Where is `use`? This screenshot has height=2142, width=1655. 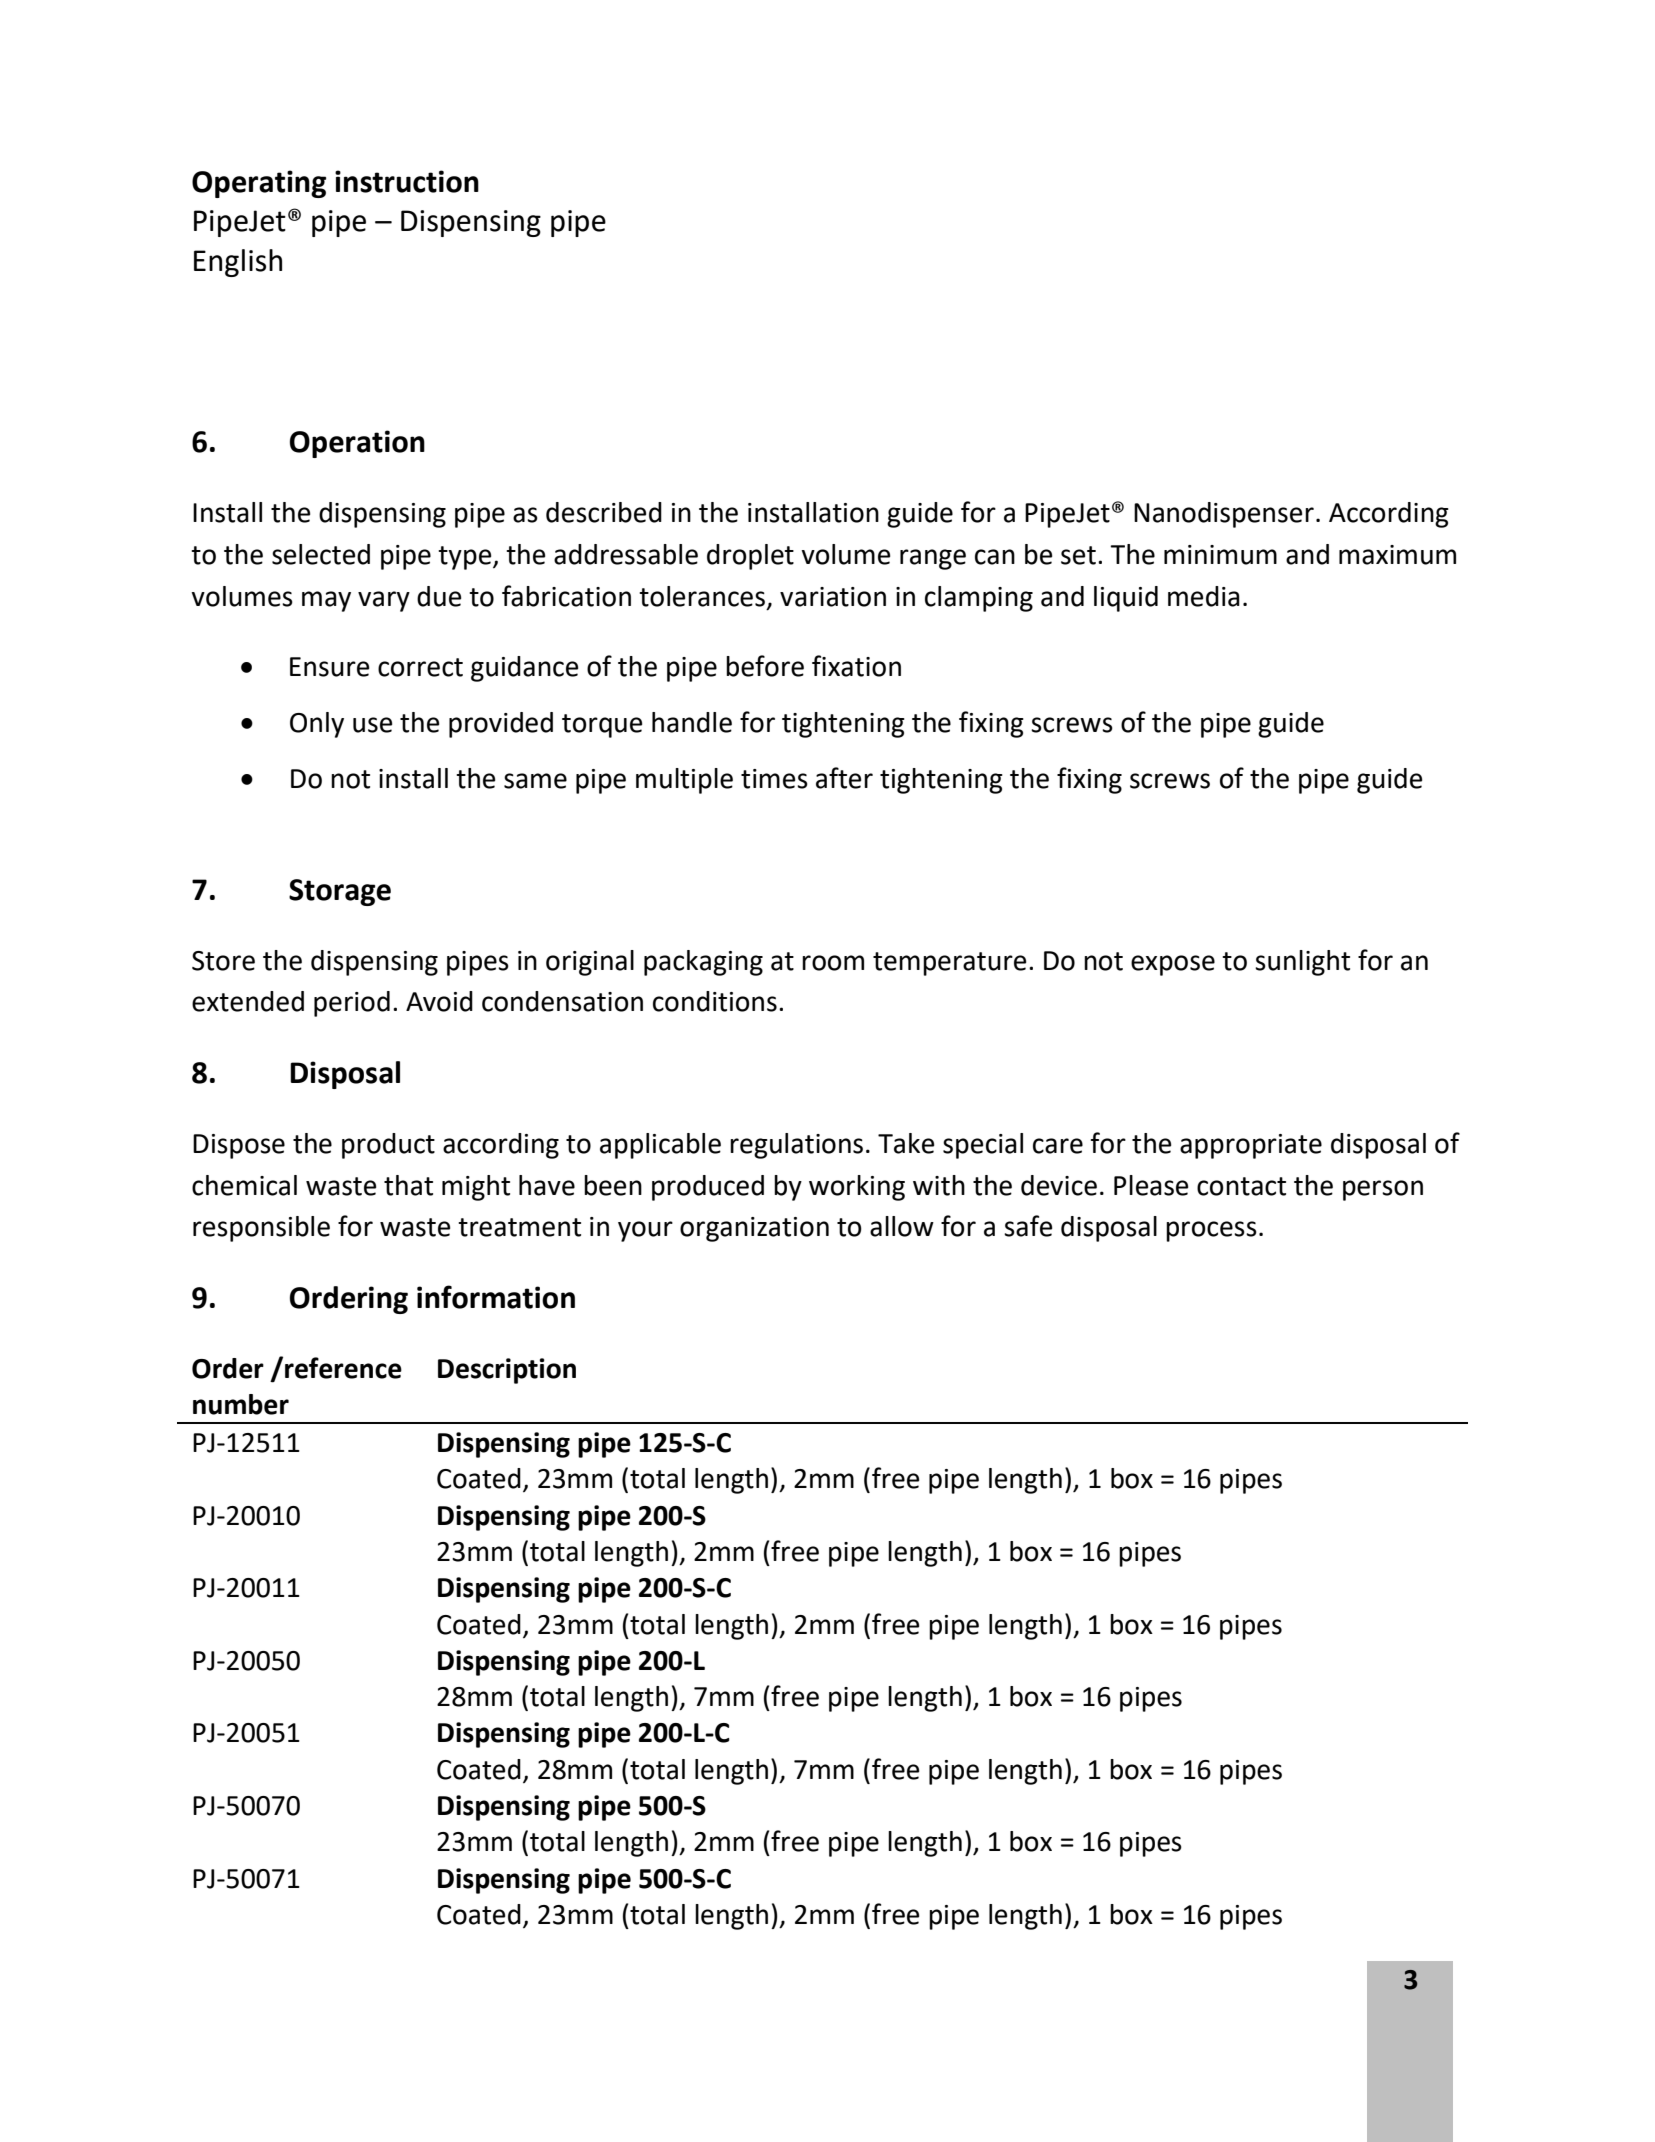 use is located at coordinates (372, 725).
